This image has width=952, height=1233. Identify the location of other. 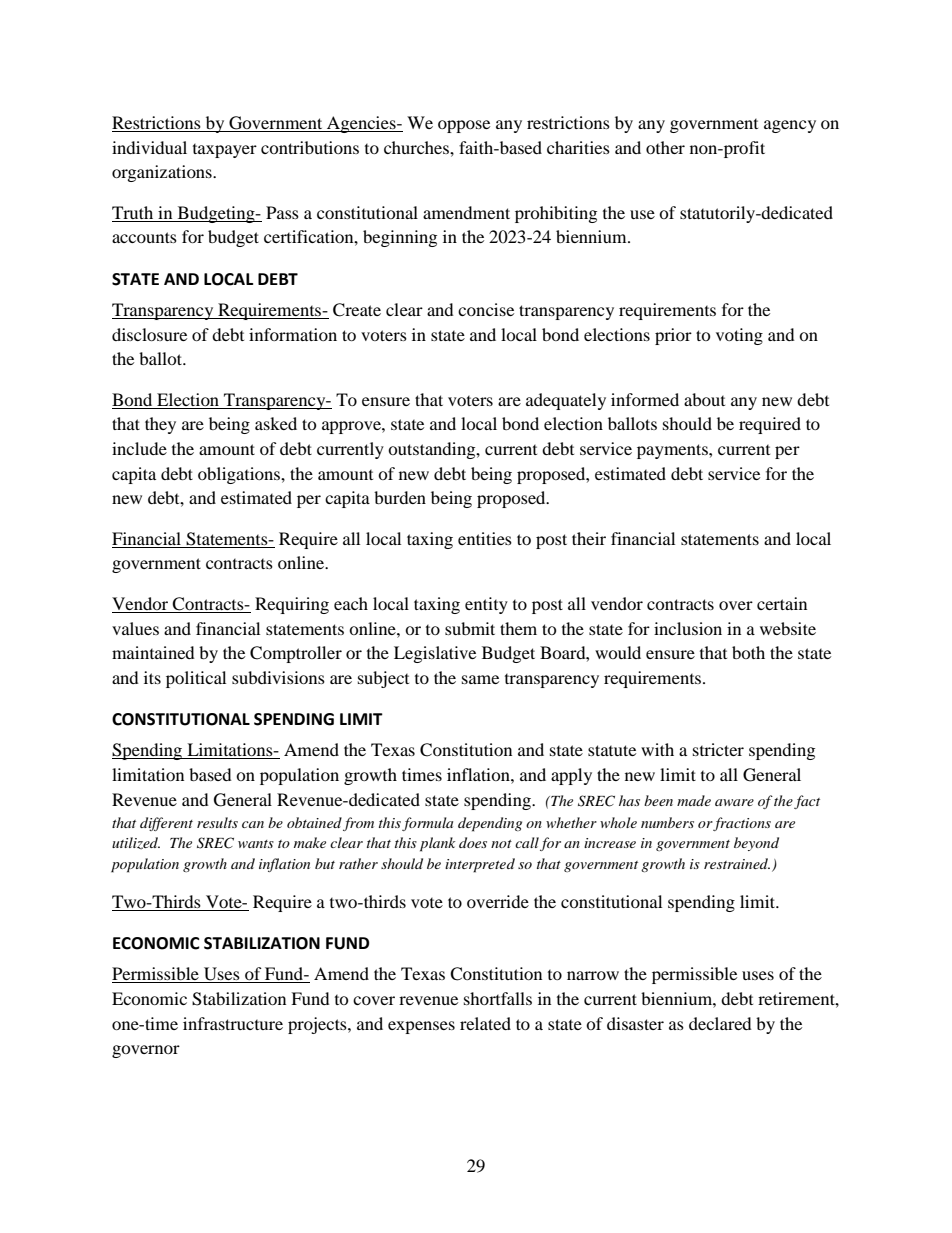
(665, 147).
